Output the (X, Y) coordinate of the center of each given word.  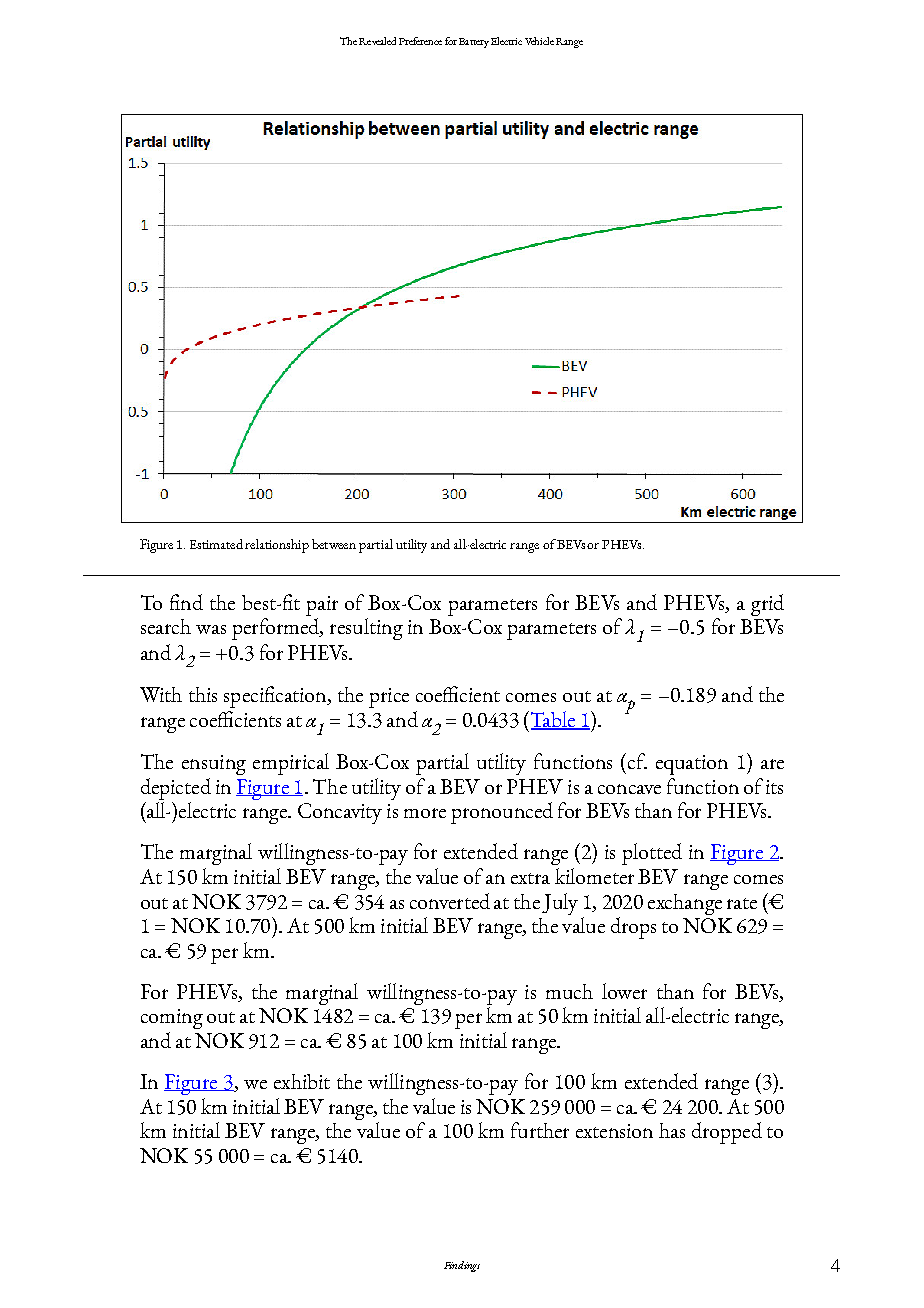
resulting (366, 629)
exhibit (302, 1081)
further (540, 1130)
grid (767, 605)
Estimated (216, 544)
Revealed (377, 41)
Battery (474, 43)
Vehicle (539, 41)
